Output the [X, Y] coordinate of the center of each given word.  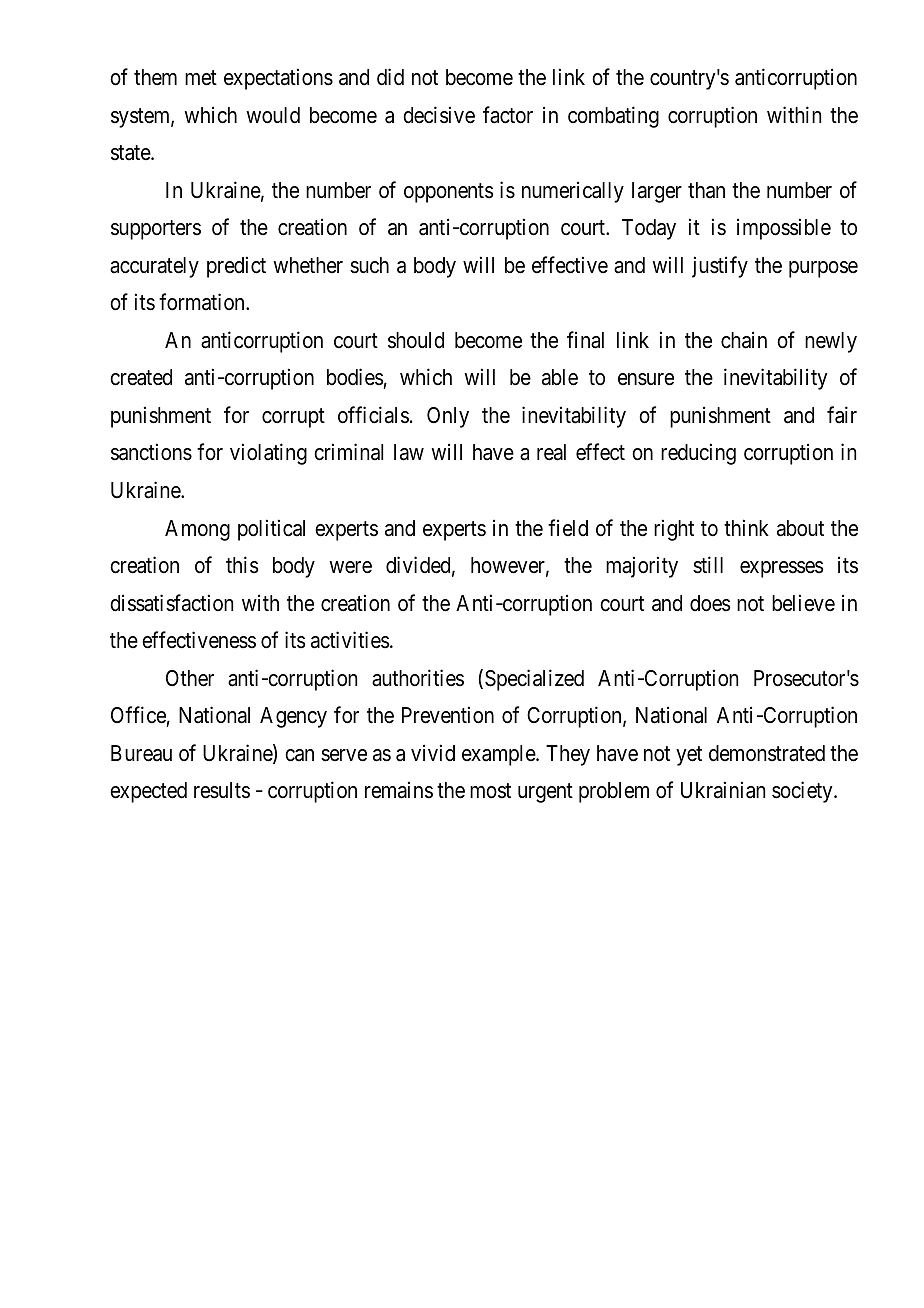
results [222, 790]
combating [613, 117]
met [201, 78]
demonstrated [767, 753]
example [499, 755]
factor [508, 115]
